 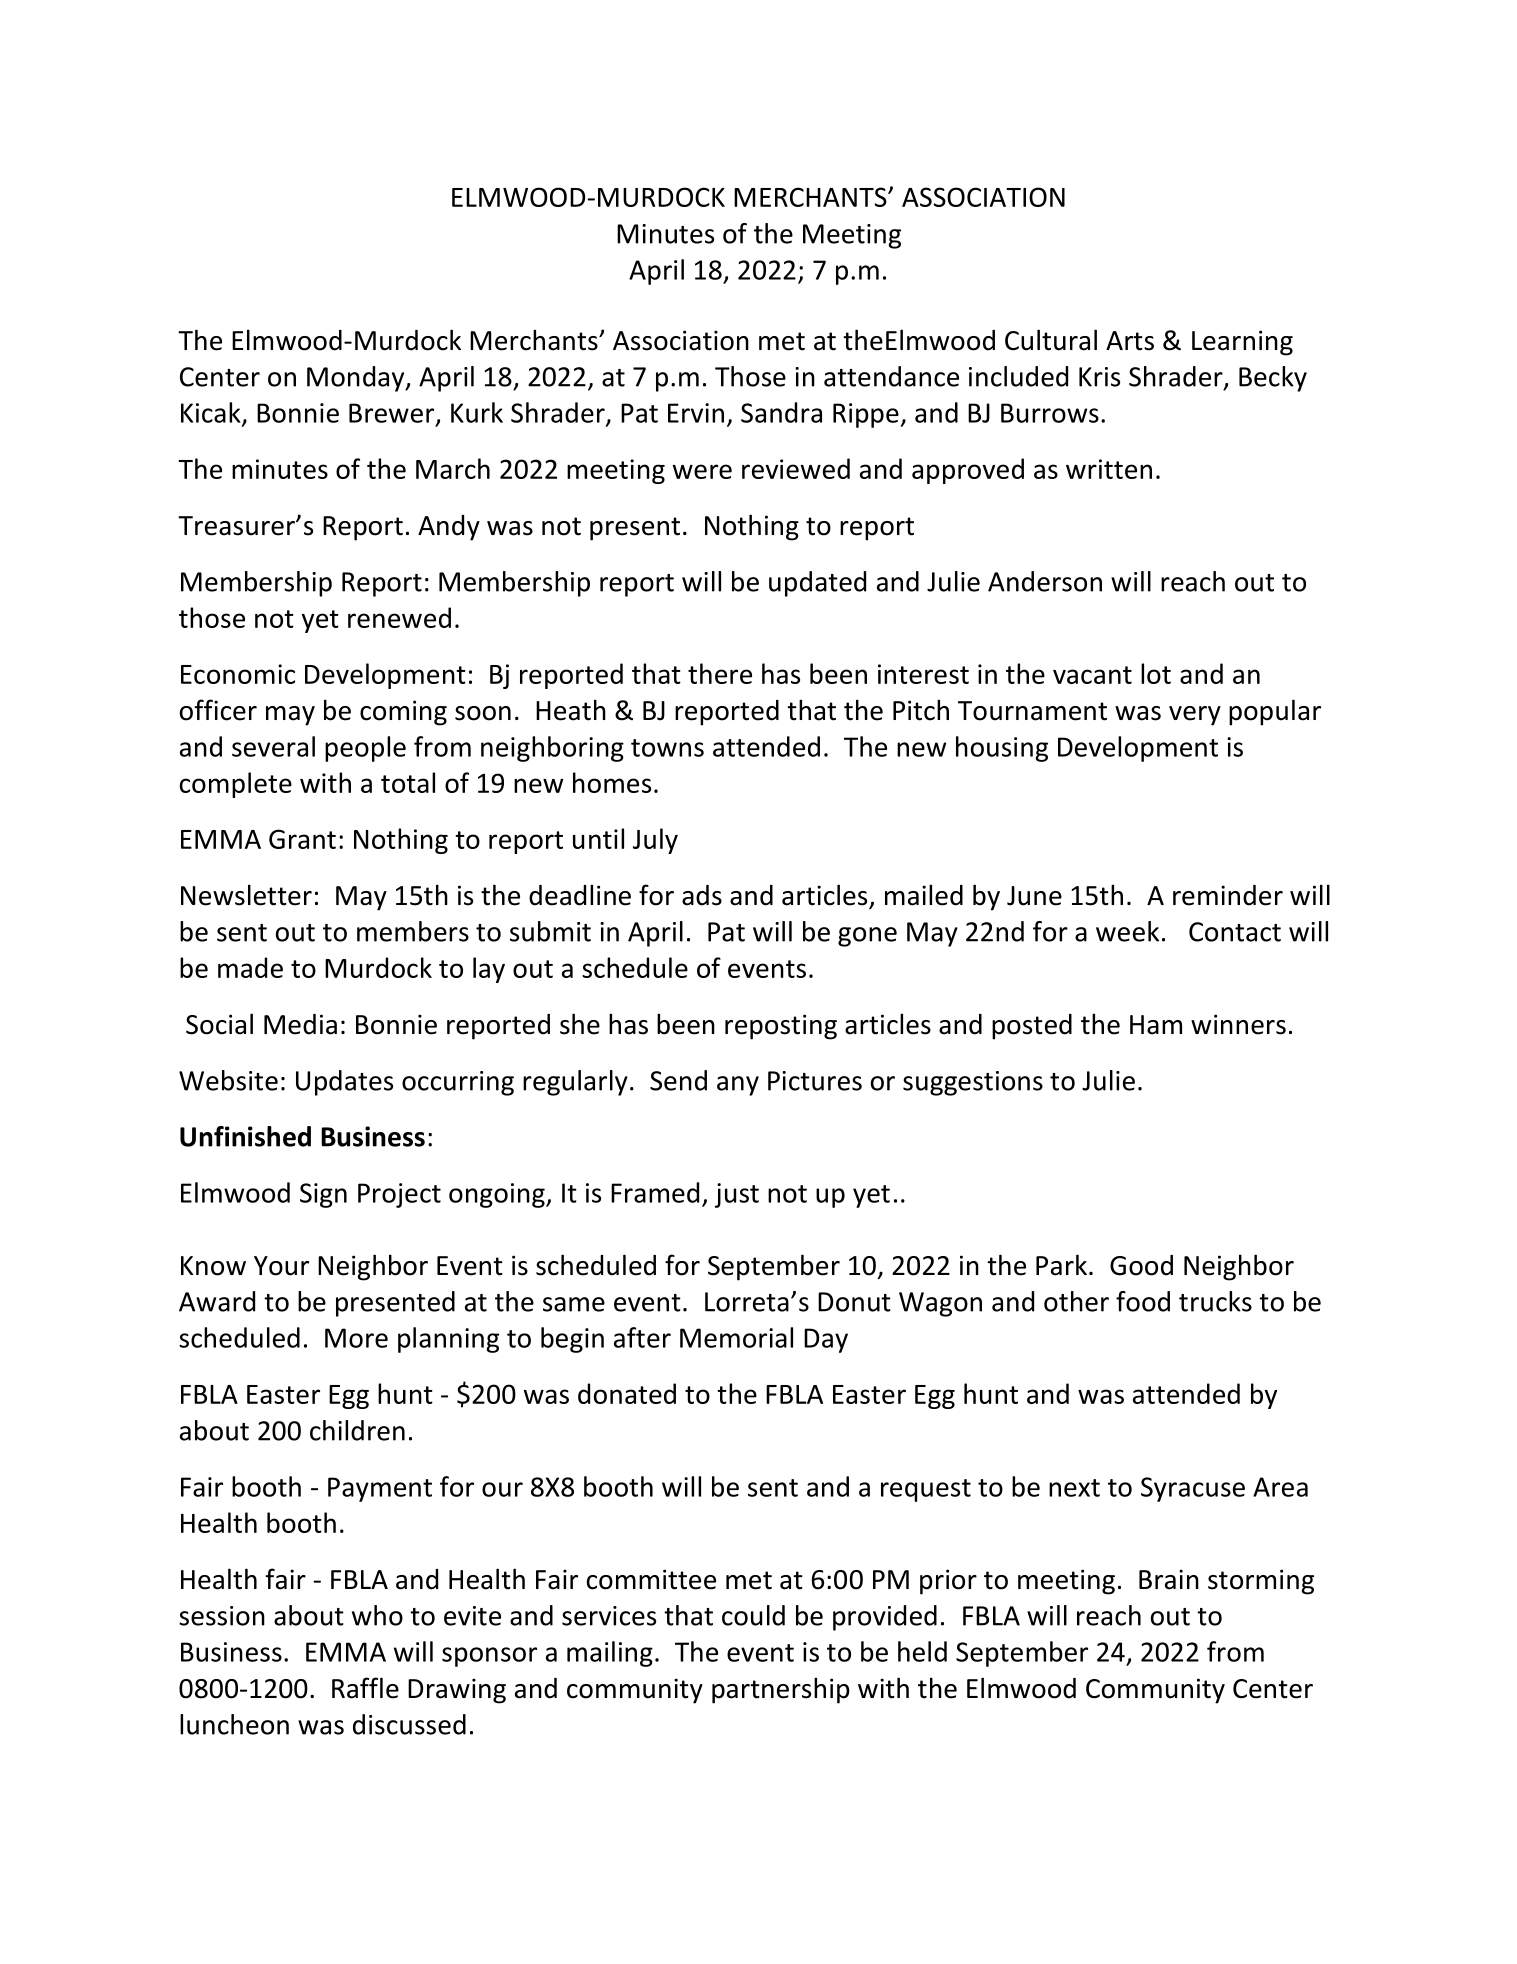 I want to click on Sandra, so click(x=781, y=412).
